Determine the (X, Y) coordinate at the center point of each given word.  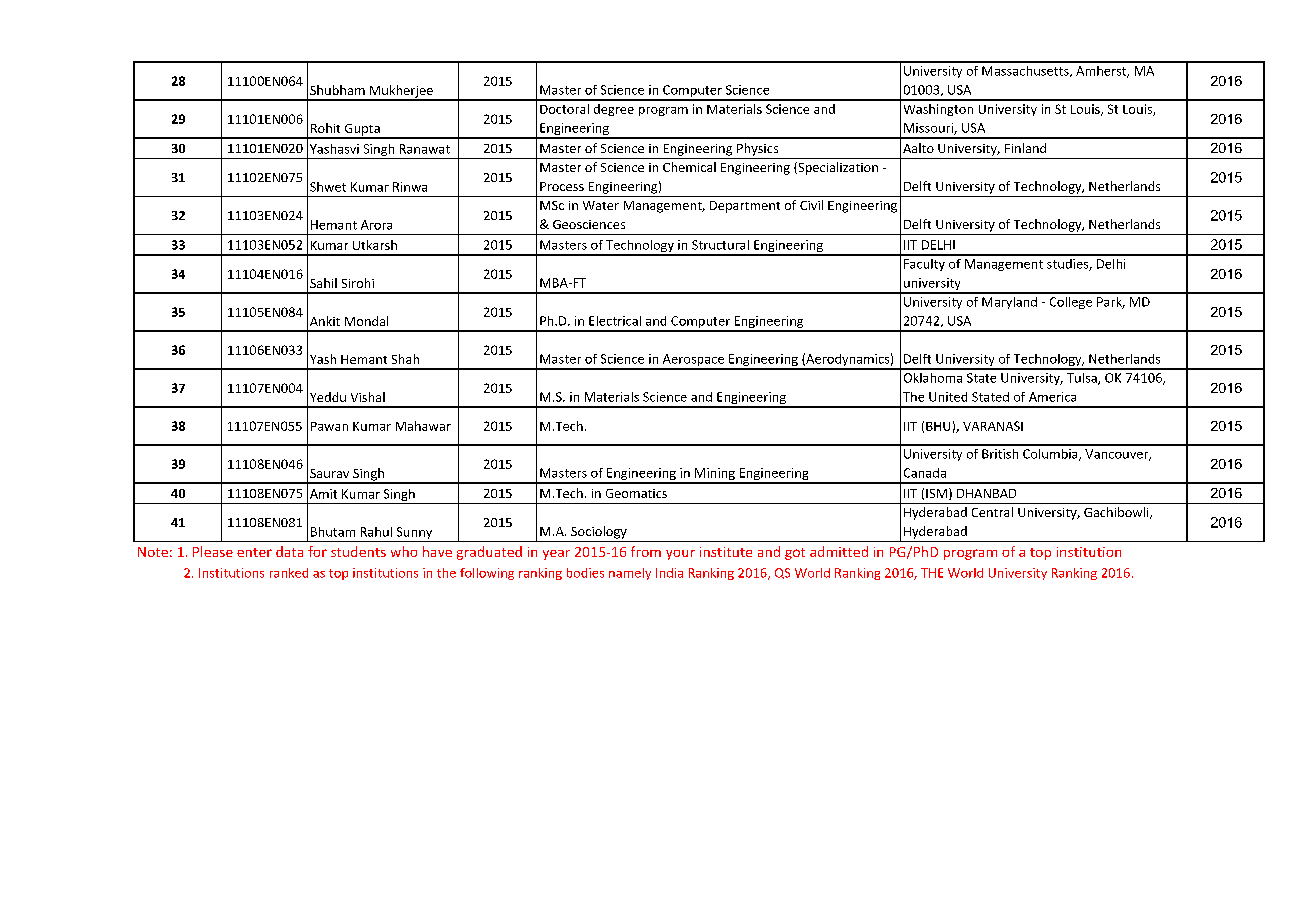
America (1052, 397)
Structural (720, 245)
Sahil (323, 283)
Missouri (929, 129)
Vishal (368, 397)
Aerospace (693, 361)
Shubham (337, 90)
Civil (811, 205)
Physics (757, 149)
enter (254, 552)
